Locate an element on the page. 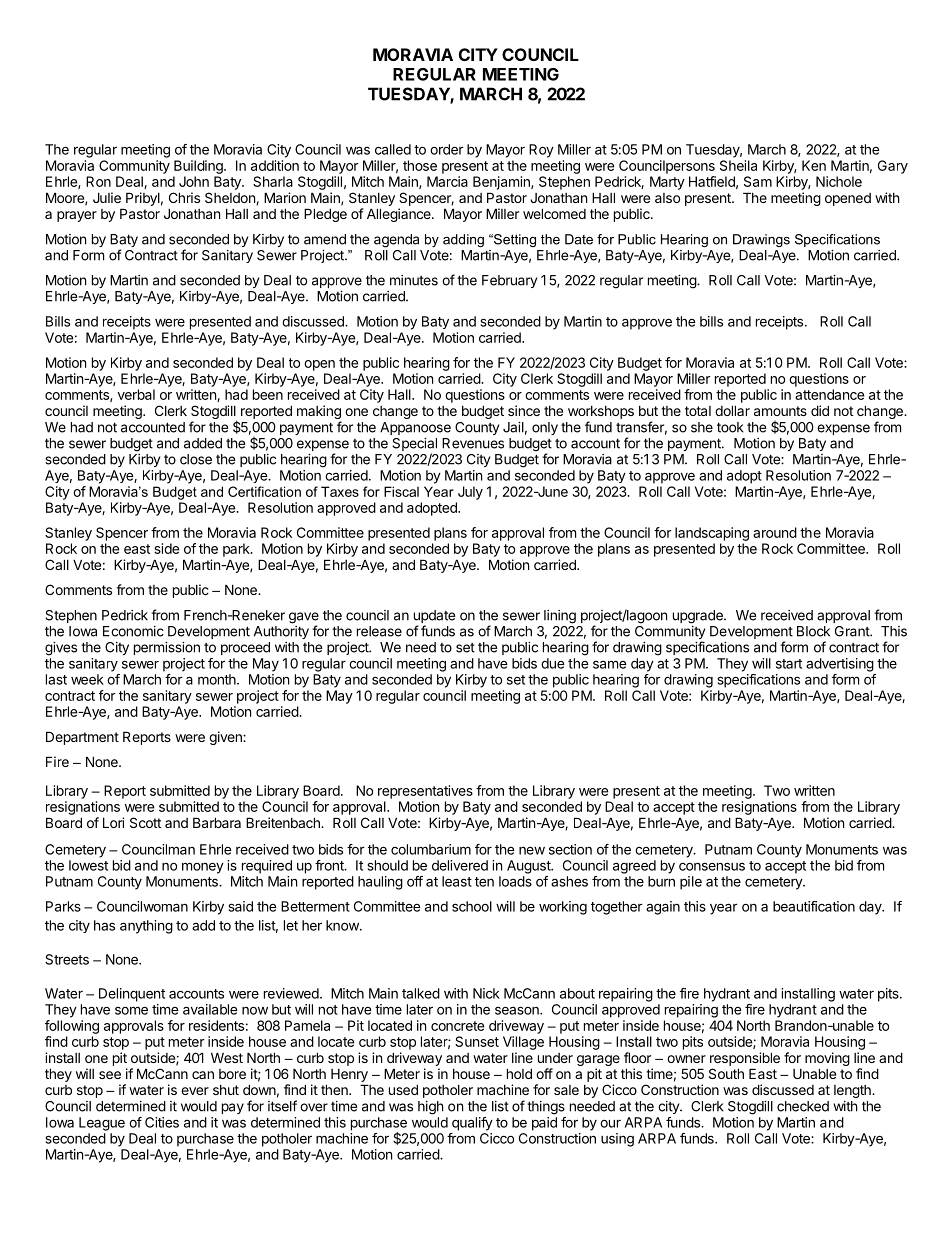 The image size is (952, 1233). due is located at coordinates (553, 663).
